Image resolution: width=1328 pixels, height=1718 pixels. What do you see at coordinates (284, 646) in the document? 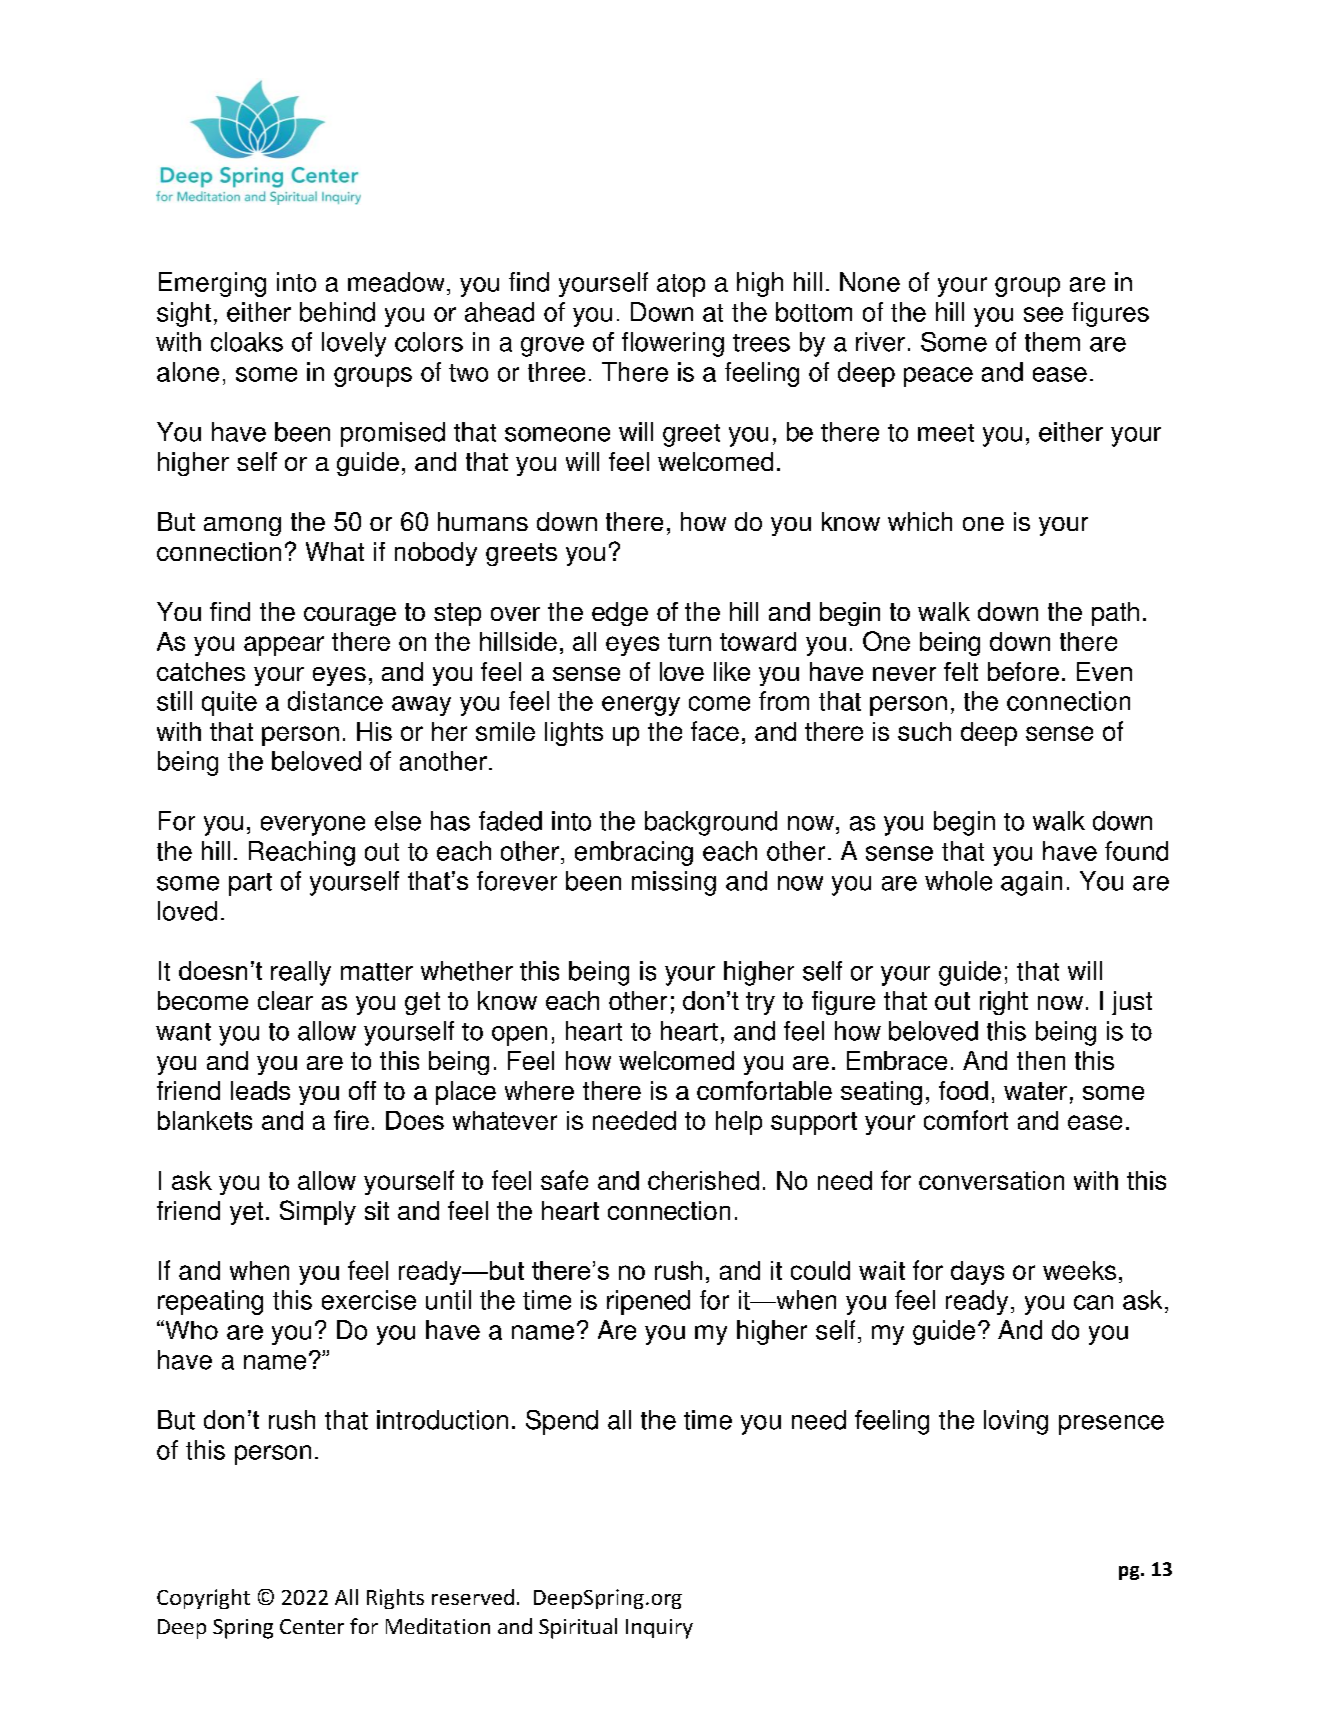
I see `appear` at bounding box center [284, 646].
